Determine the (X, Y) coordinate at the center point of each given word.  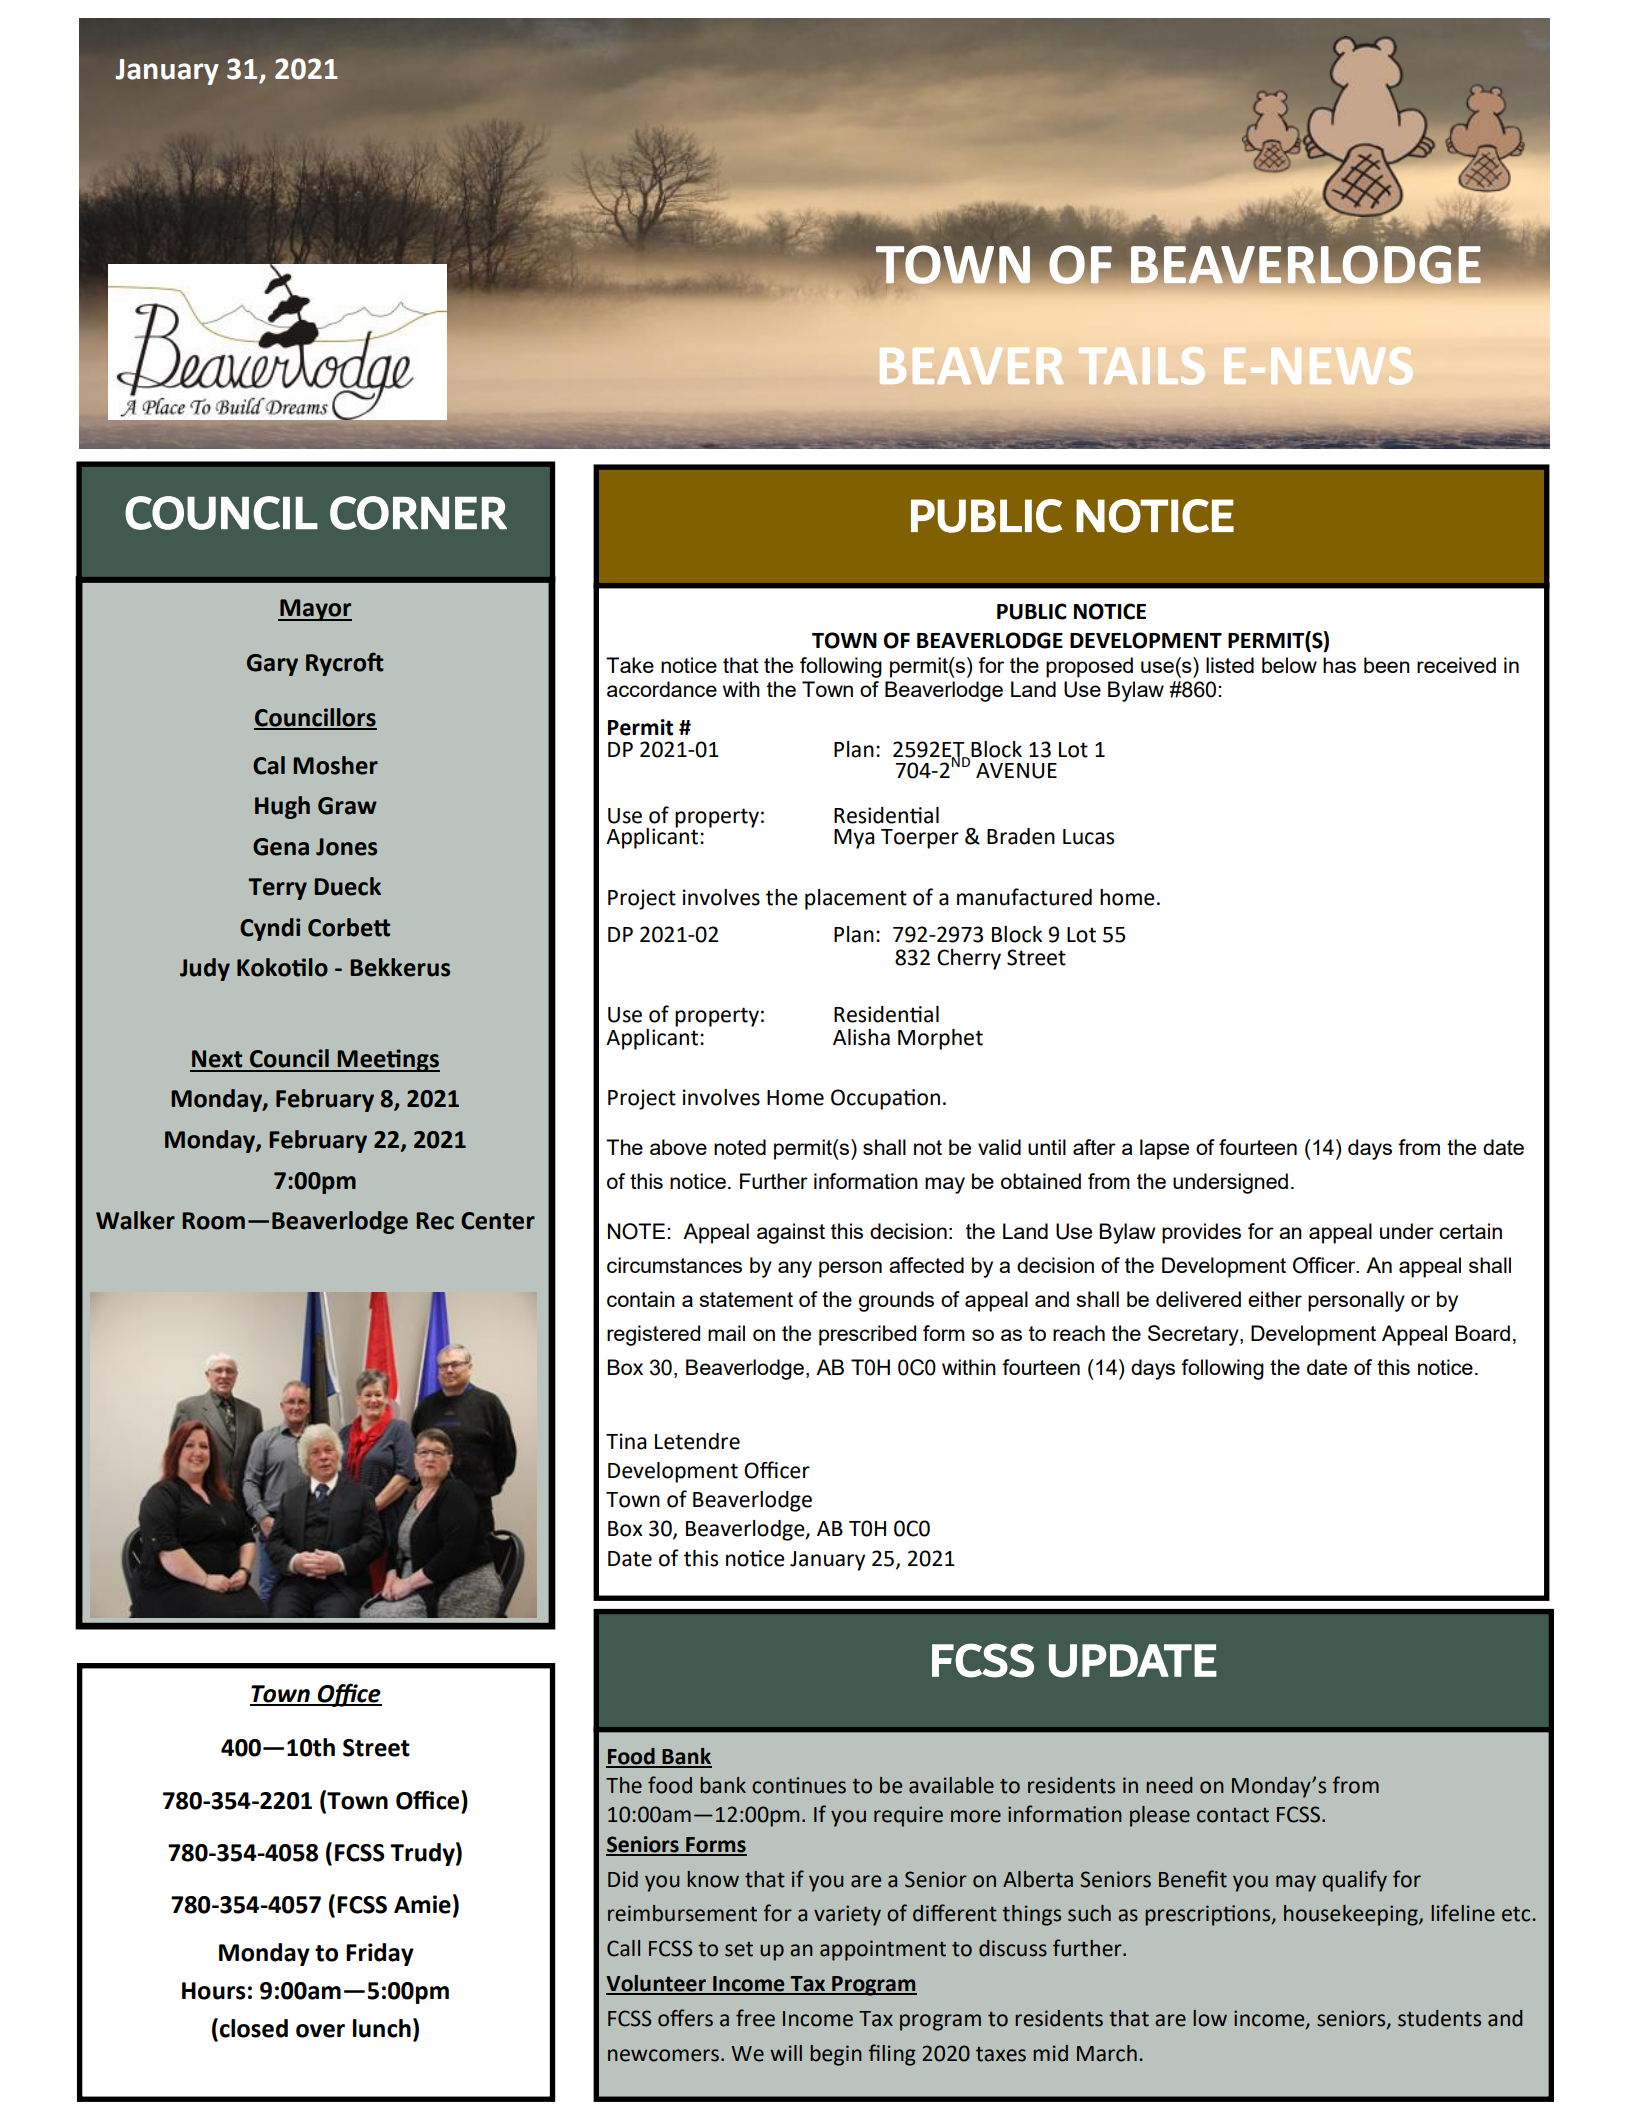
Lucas (1088, 837)
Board (1482, 1333)
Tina (626, 1441)
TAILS (1142, 366)
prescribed (867, 1335)
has (1339, 665)
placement (856, 899)
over (320, 2031)
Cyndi (270, 929)
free (755, 2018)
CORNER (418, 513)
